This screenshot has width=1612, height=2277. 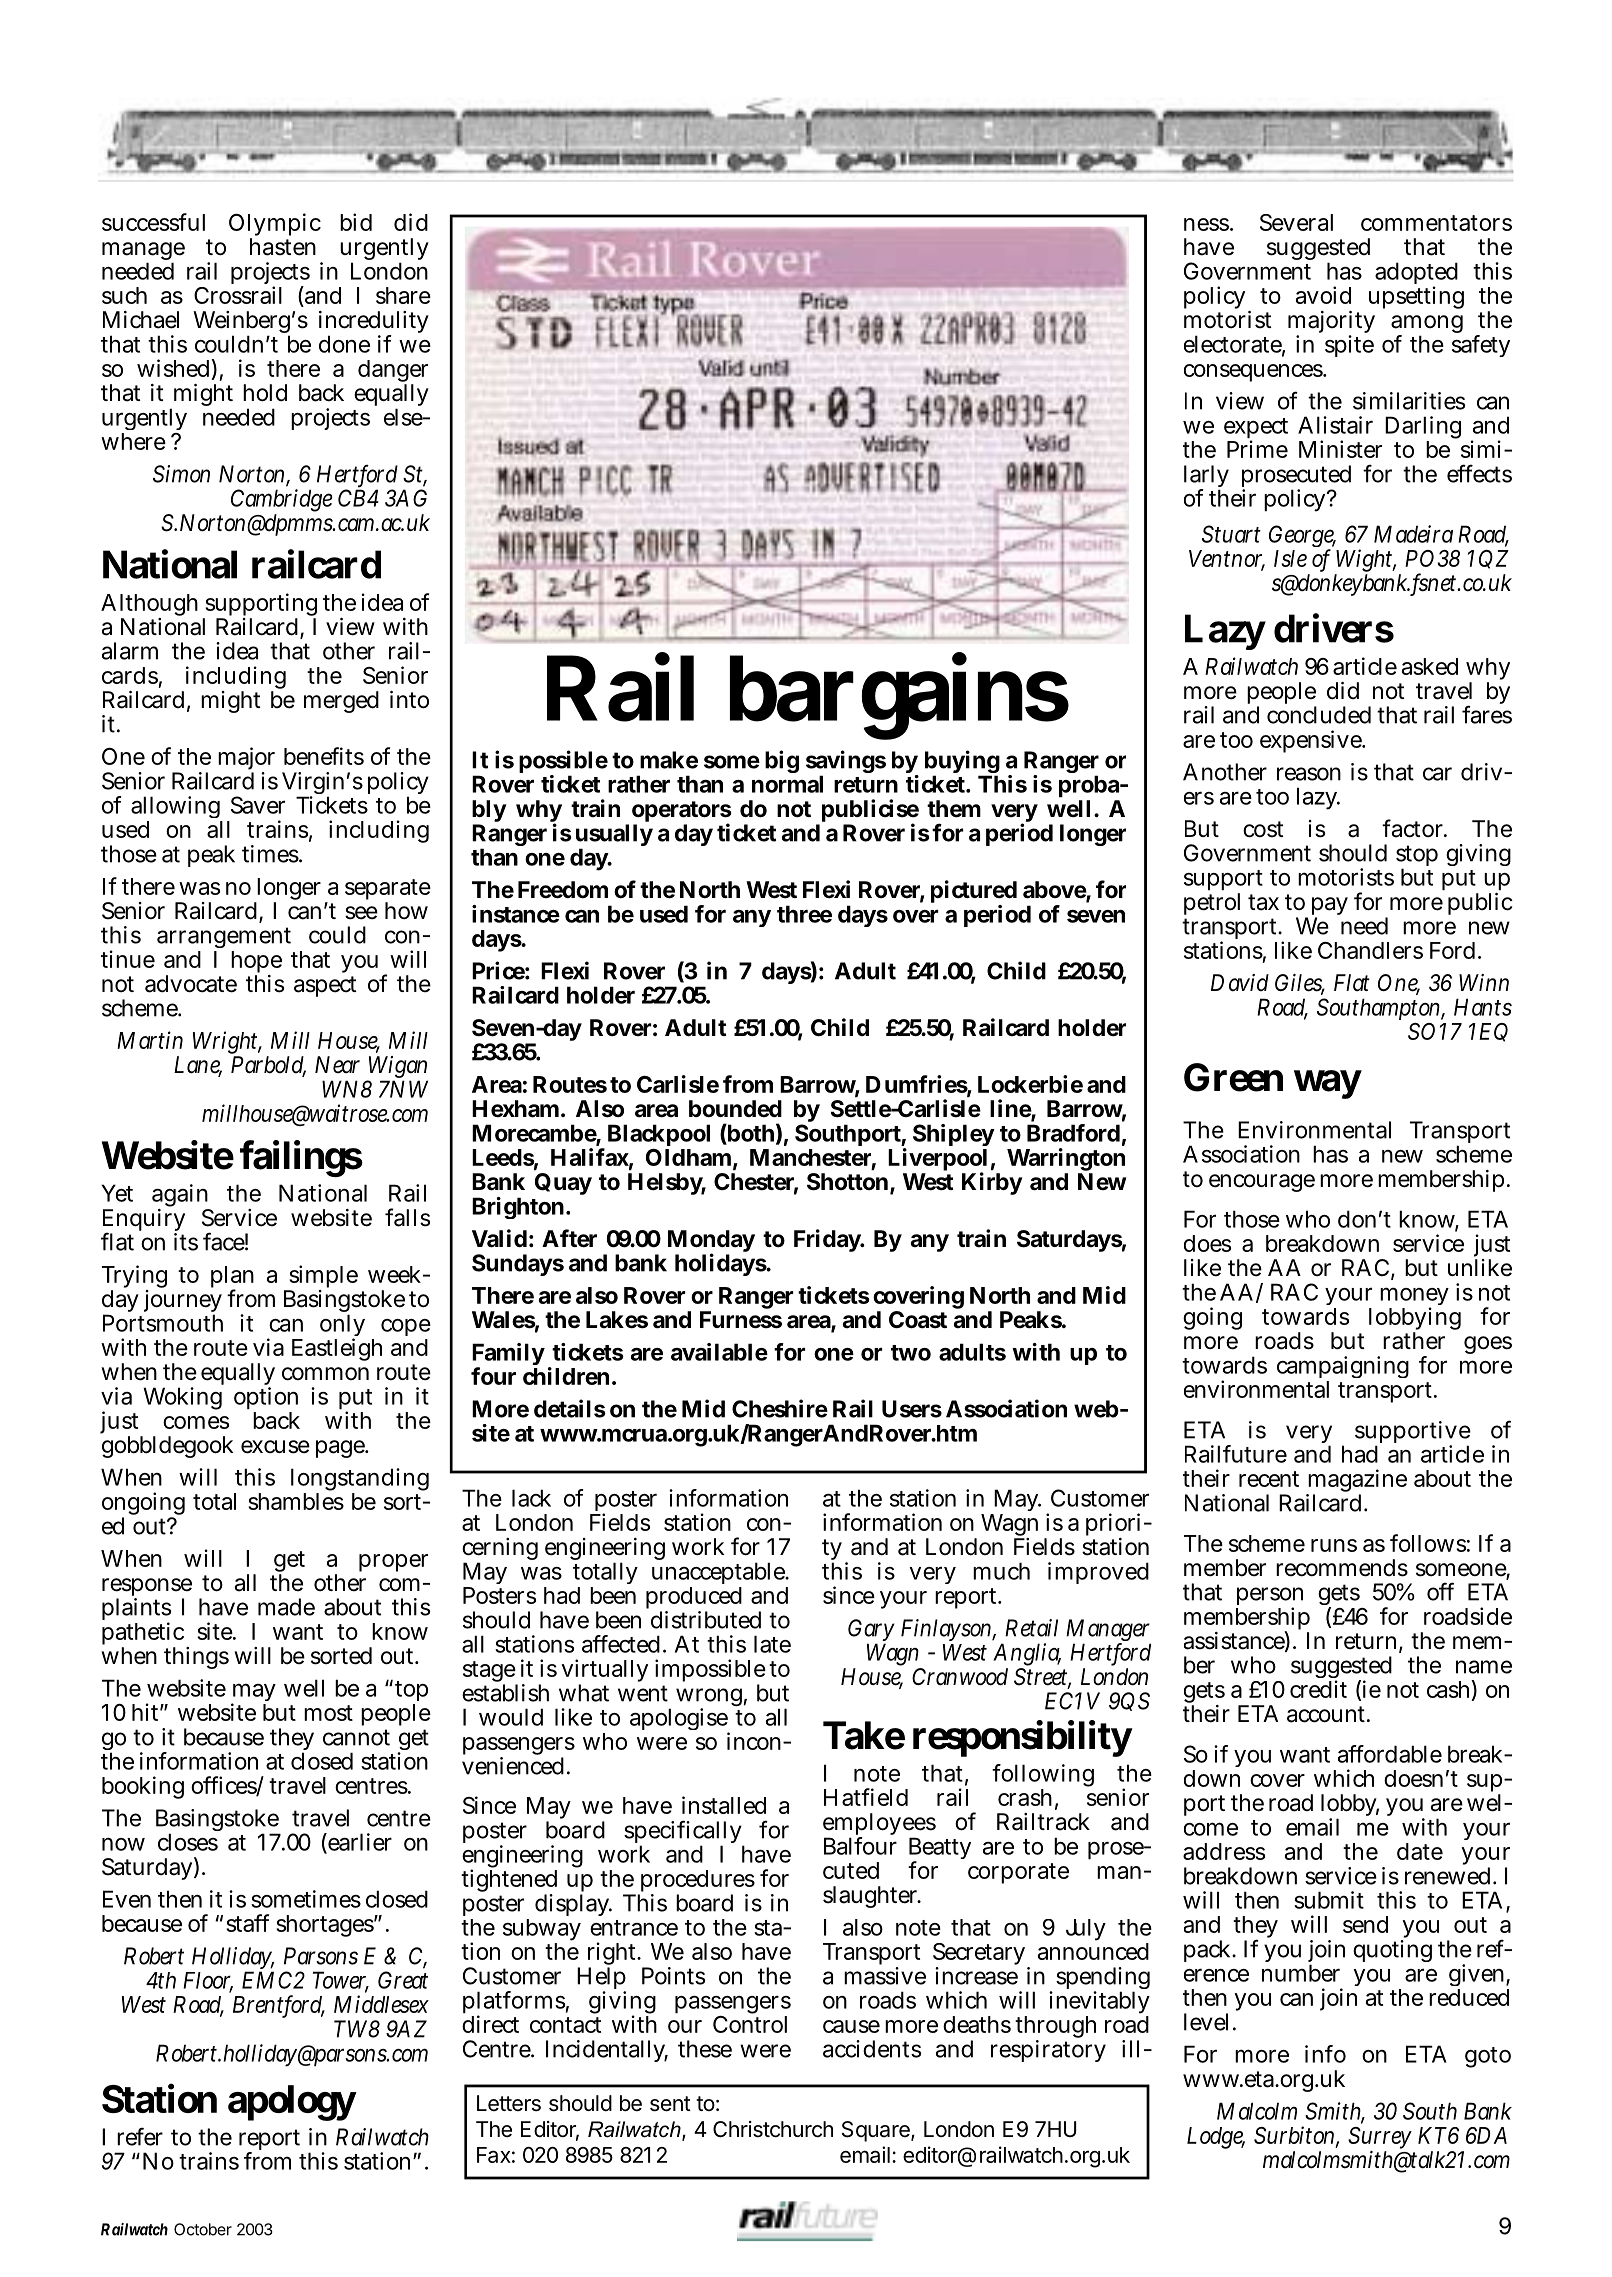 What do you see at coordinates (782, 761) in the screenshot?
I see `big` at bounding box center [782, 761].
